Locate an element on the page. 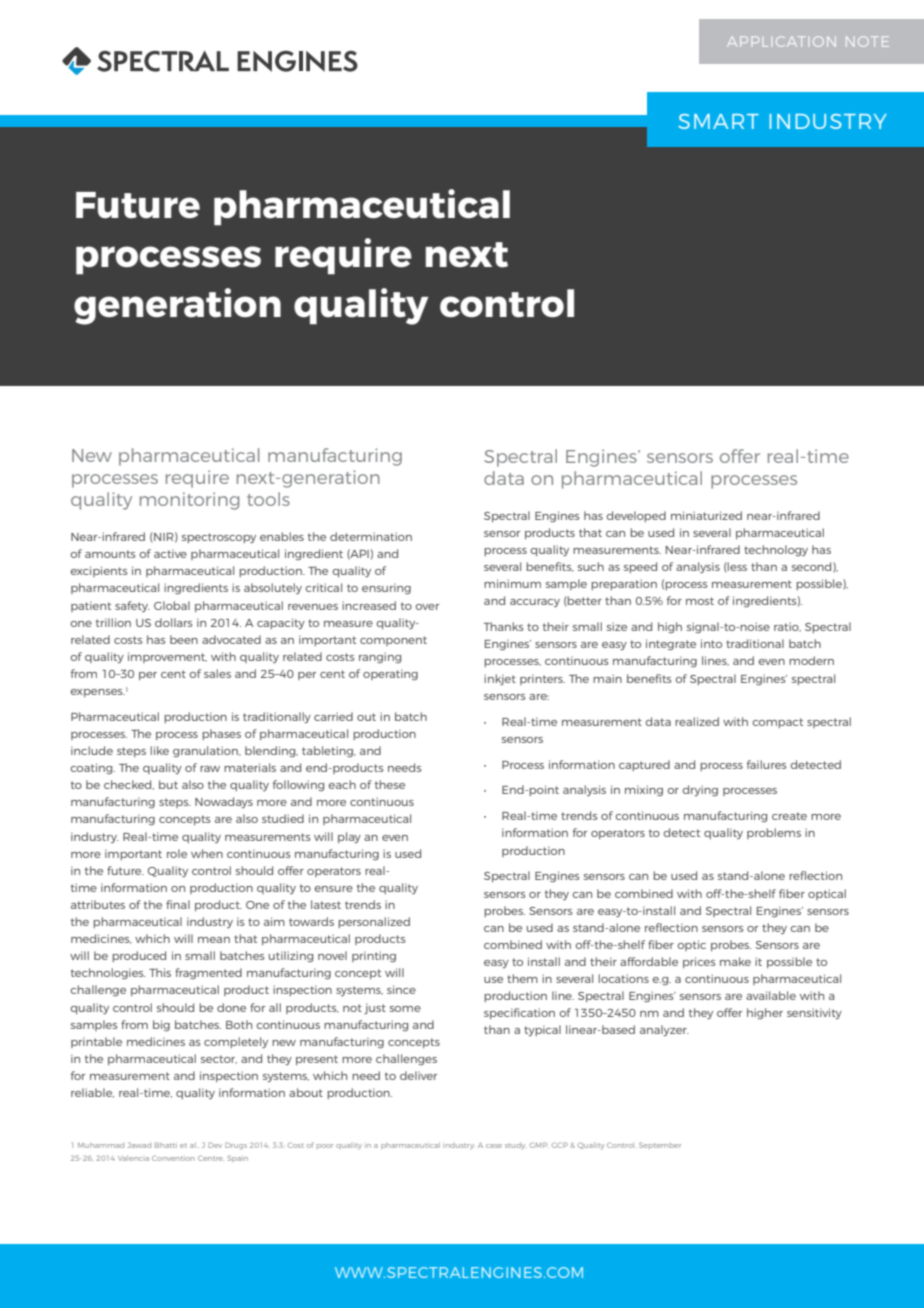 The width and height of the image is (924, 1308). monitoring is located at coordinates (189, 501).
